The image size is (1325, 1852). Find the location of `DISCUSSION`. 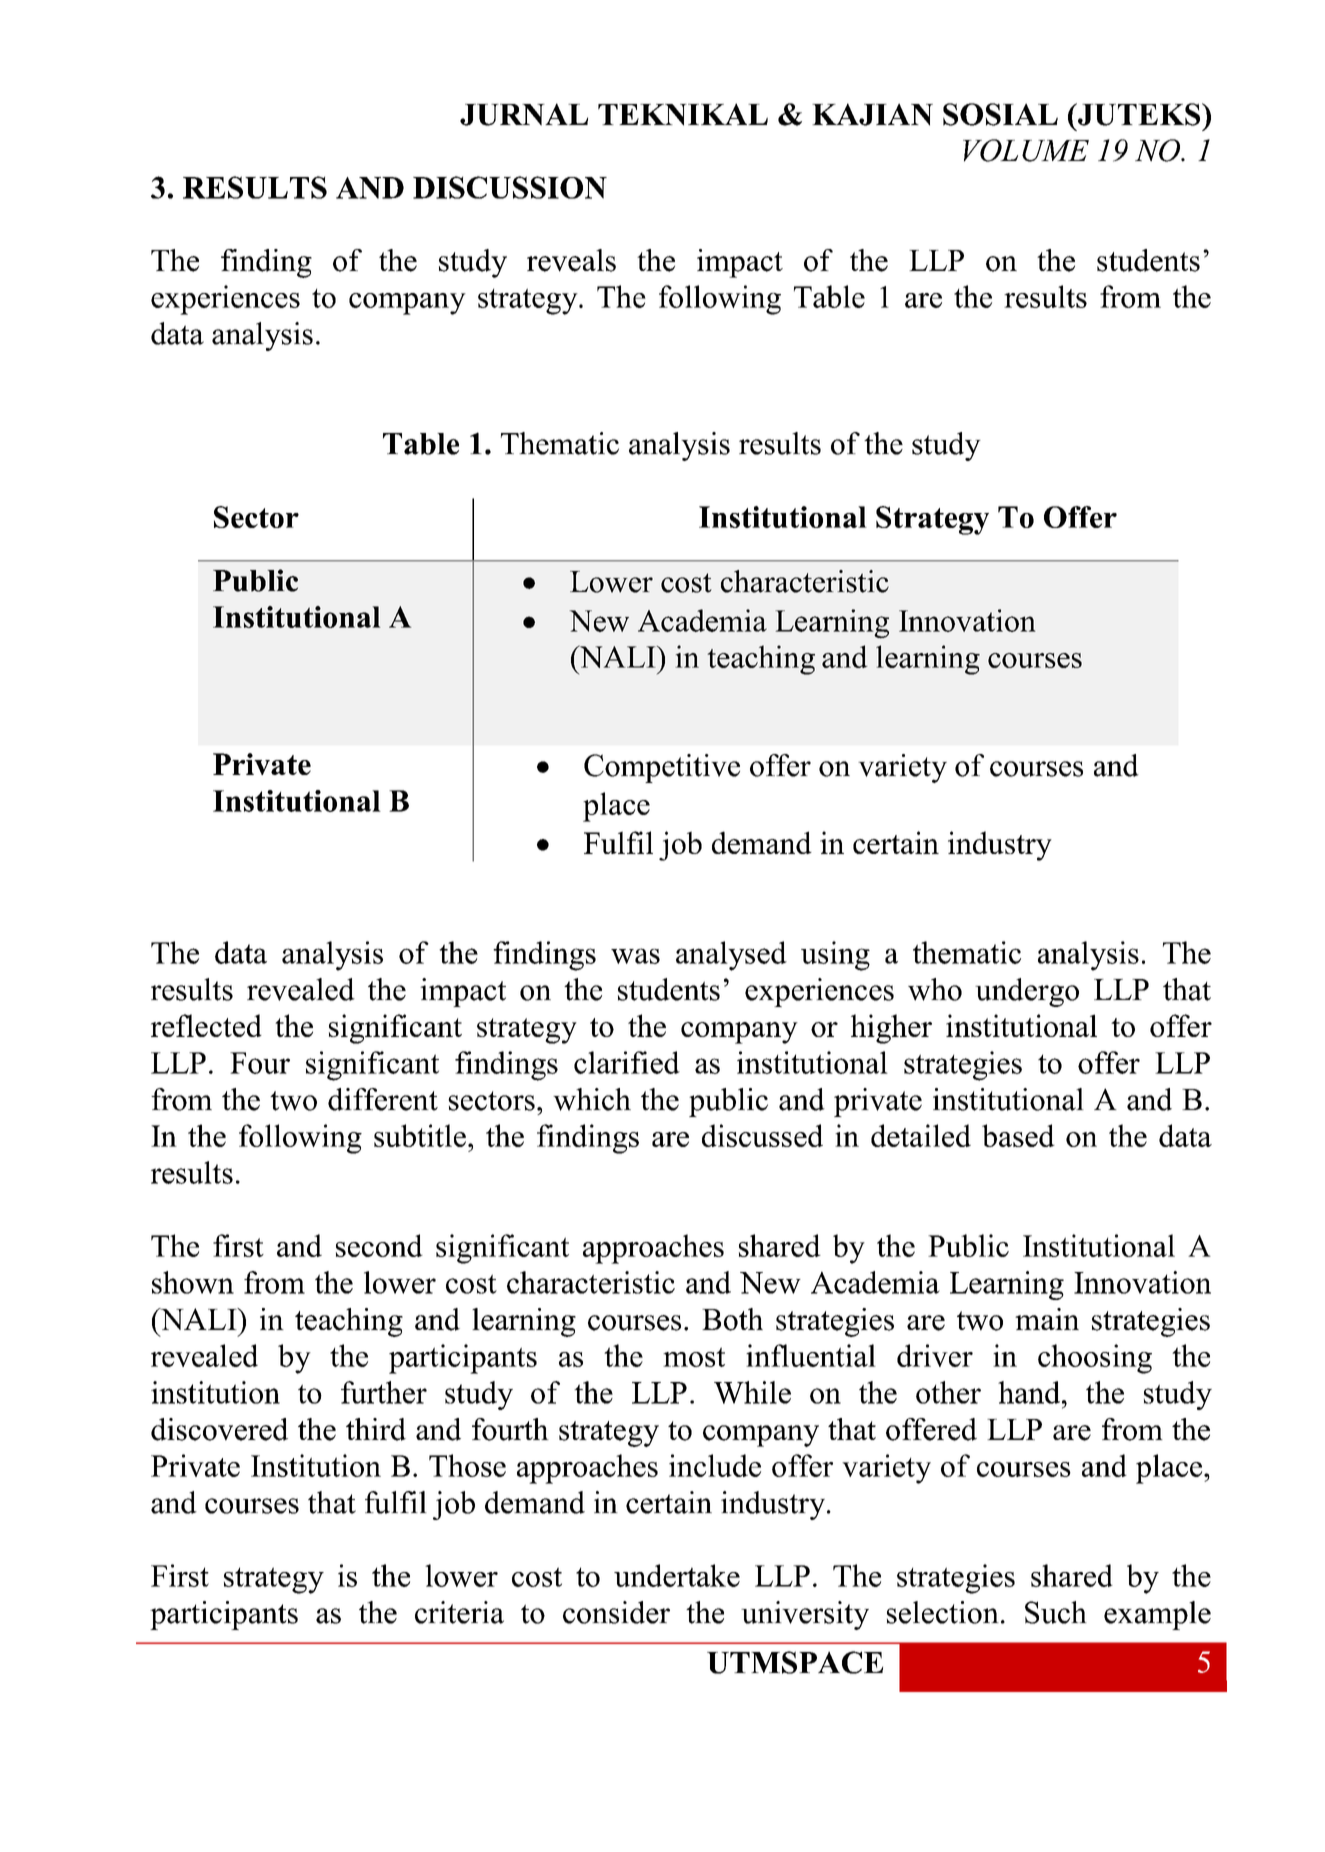

DISCUSSION is located at coordinates (510, 187).
